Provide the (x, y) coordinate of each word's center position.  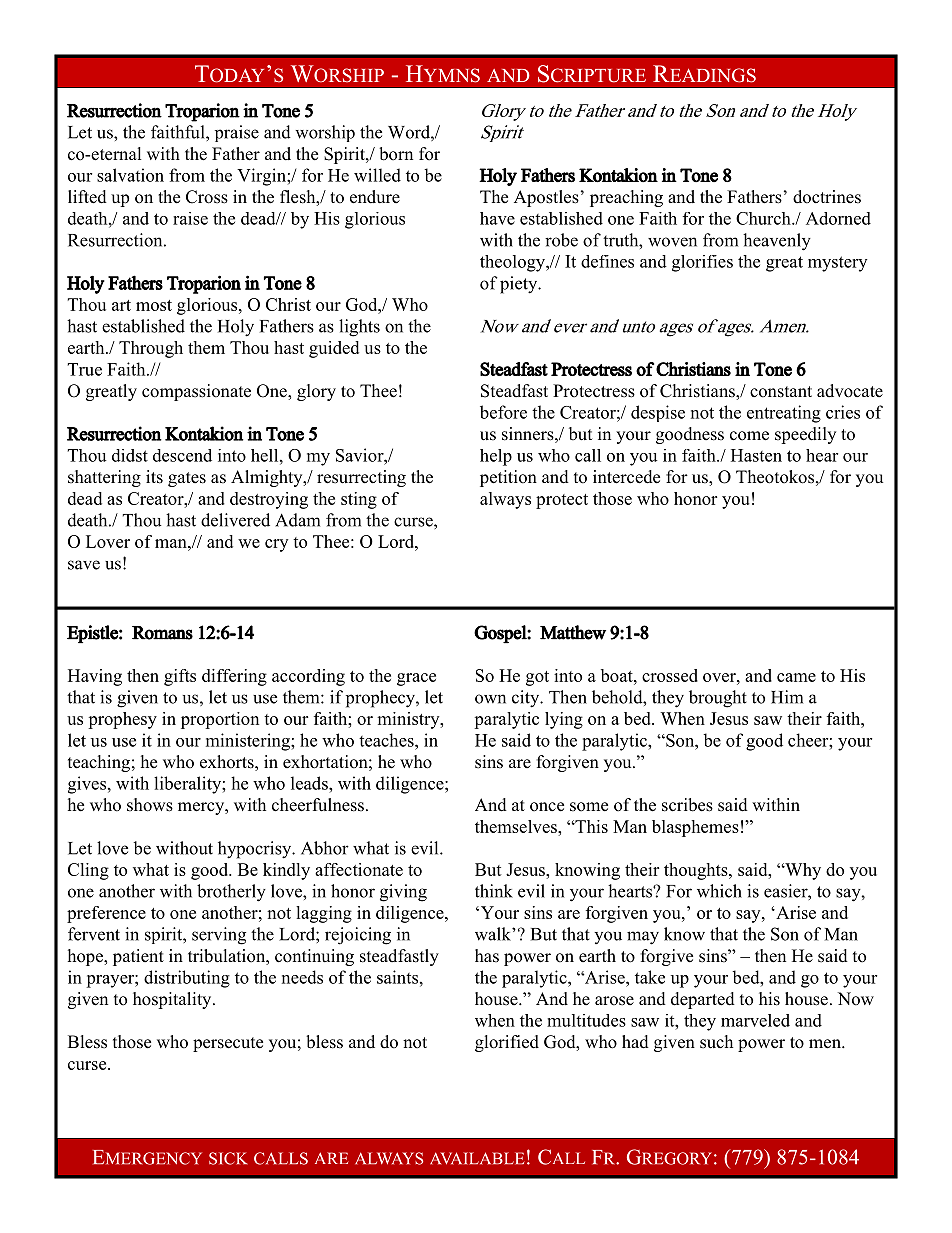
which (719, 891)
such (716, 1042)
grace (416, 679)
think (494, 891)
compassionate (196, 392)
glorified (507, 1043)
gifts (180, 677)
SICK (228, 1158)
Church (764, 218)
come (749, 436)
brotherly (231, 893)
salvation (130, 175)
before (503, 412)
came (796, 677)
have (497, 218)
